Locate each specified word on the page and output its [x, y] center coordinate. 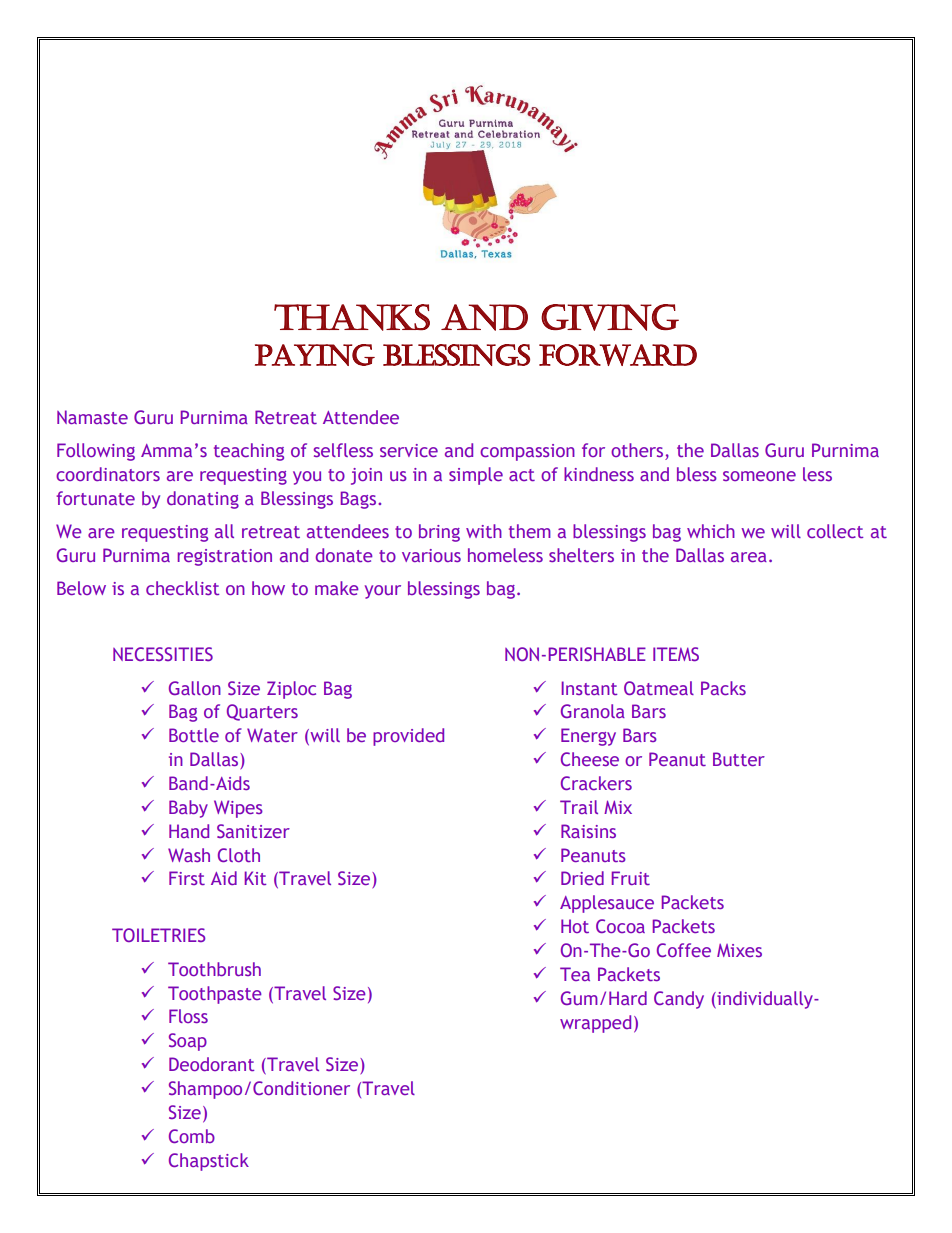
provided [408, 737]
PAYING [315, 355]
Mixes [739, 950]
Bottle [194, 735]
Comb [192, 1136]
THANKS [352, 317]
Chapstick [209, 1162]
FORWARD [618, 355]
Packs [723, 688]
